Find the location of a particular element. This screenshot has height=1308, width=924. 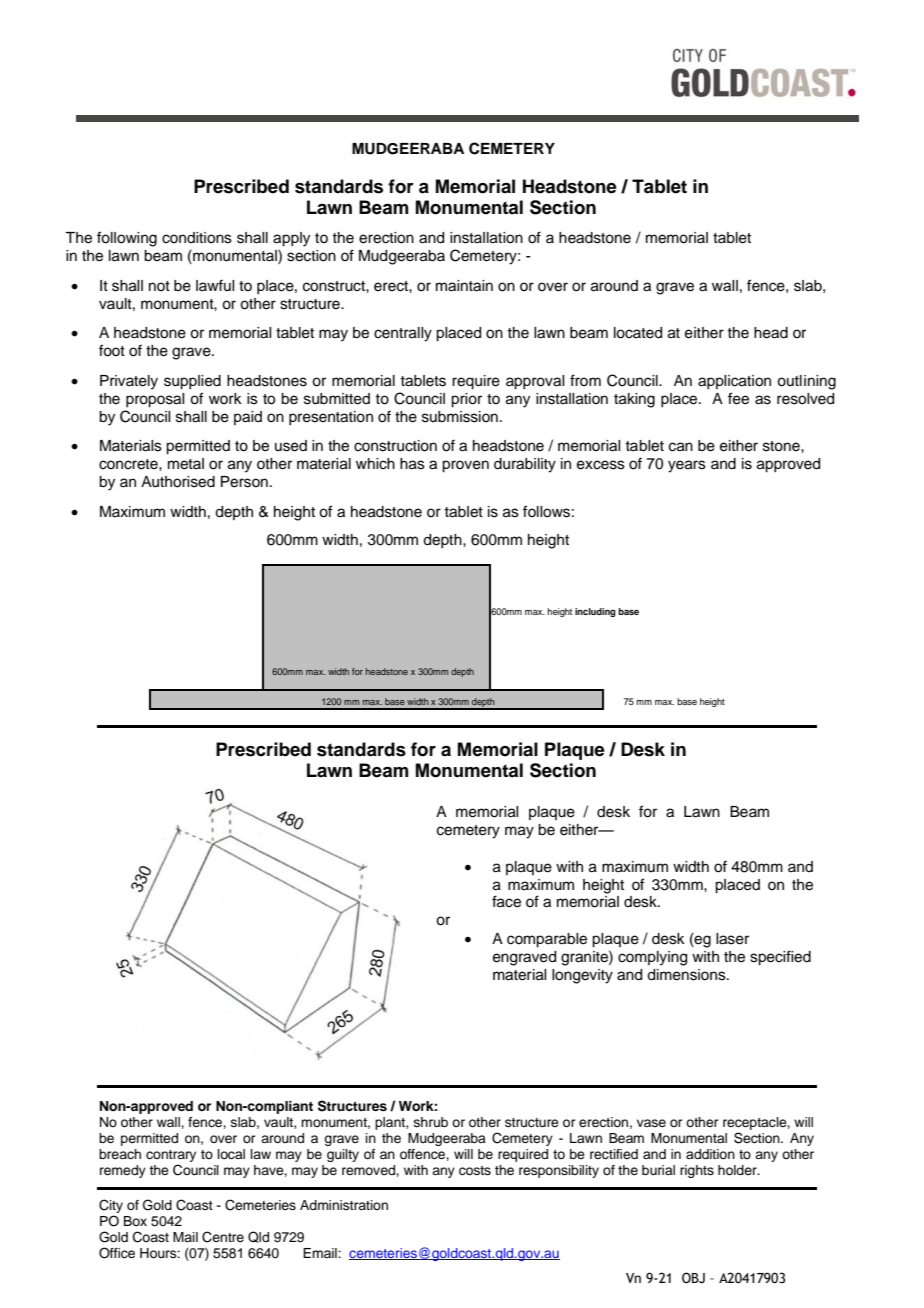

comparable is located at coordinates (547, 940).
